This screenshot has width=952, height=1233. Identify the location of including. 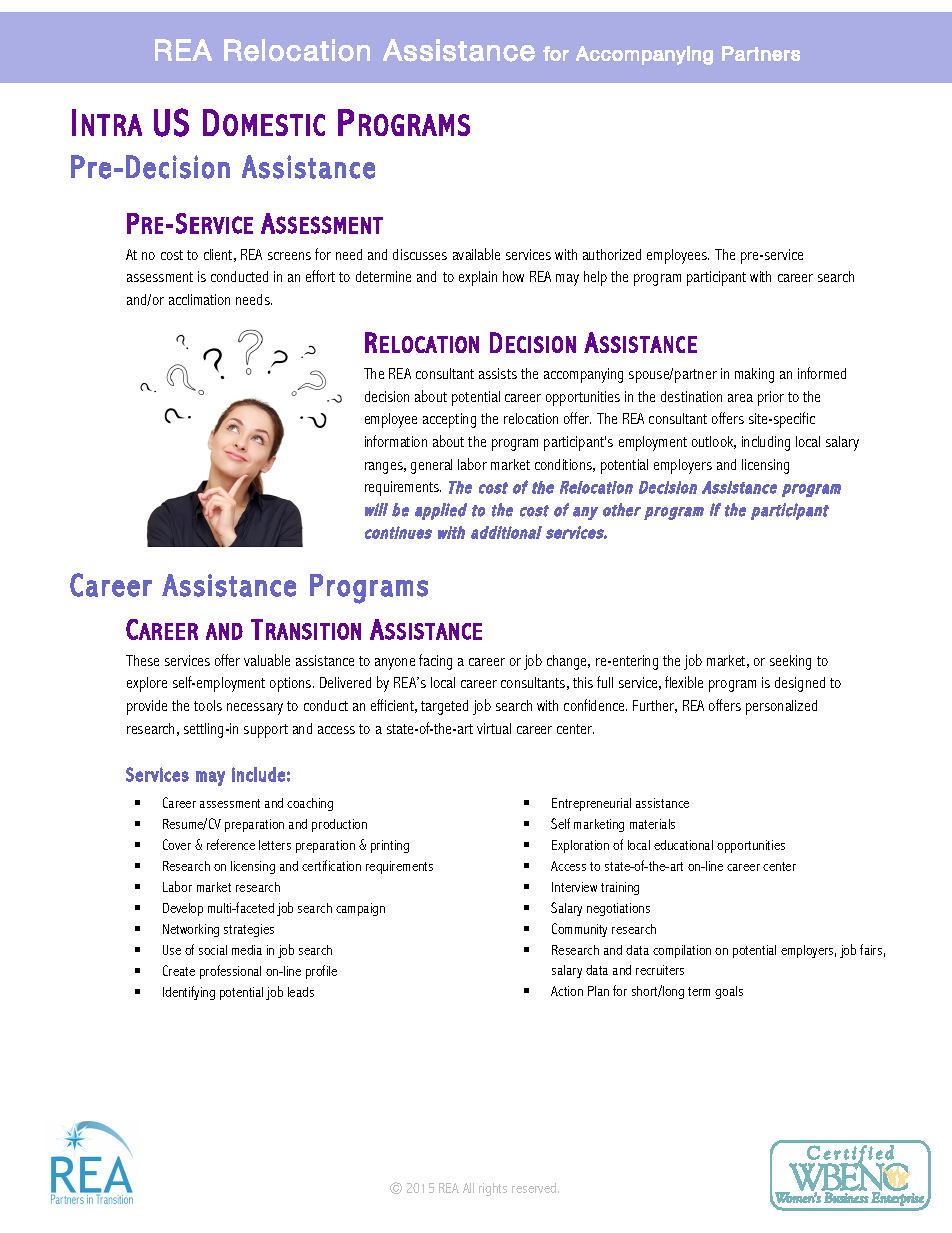
(766, 443).
